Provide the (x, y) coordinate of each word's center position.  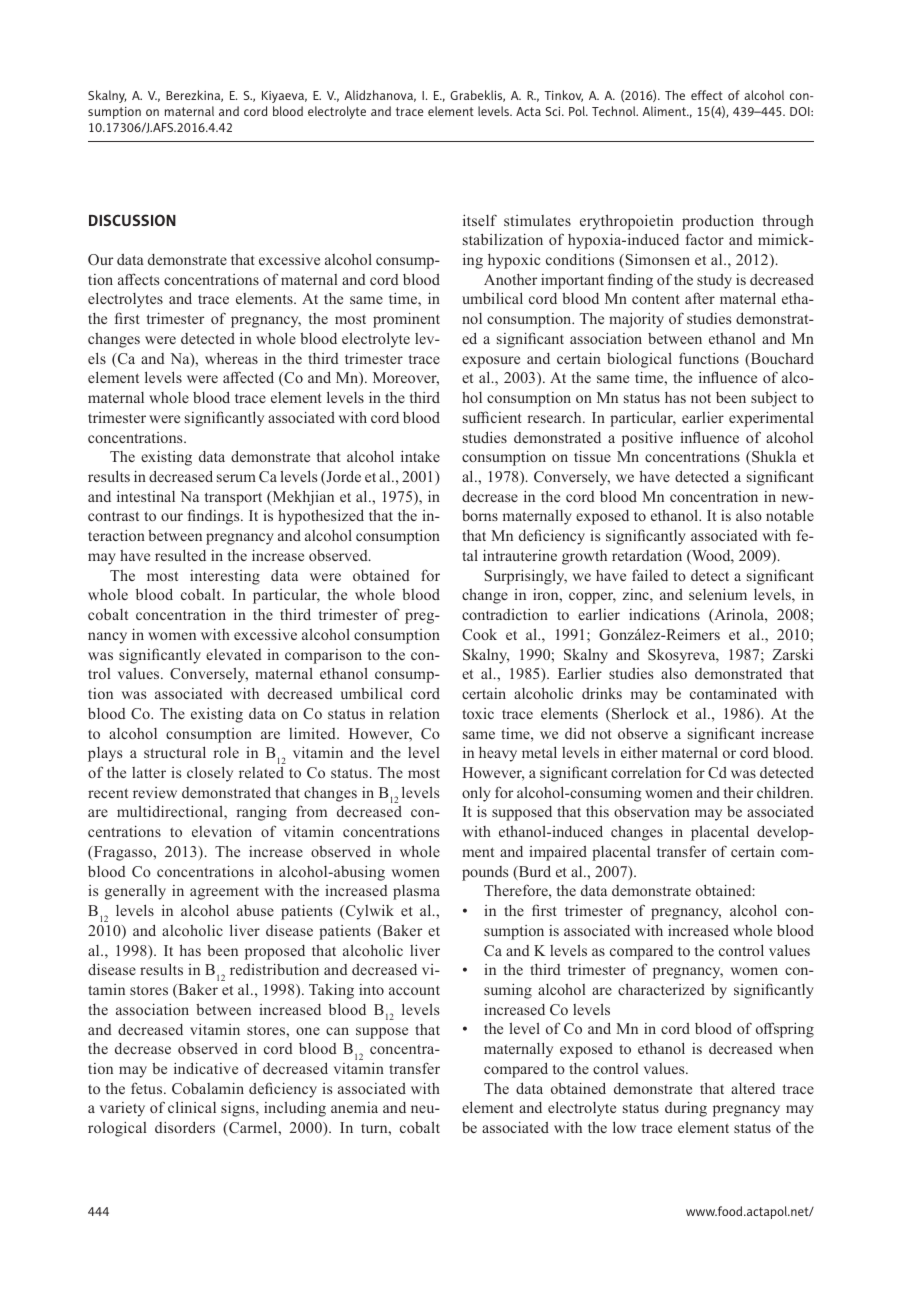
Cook (479, 634)
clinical (192, 1107)
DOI (801, 111)
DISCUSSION (132, 220)
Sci (554, 111)
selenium (718, 594)
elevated (234, 654)
